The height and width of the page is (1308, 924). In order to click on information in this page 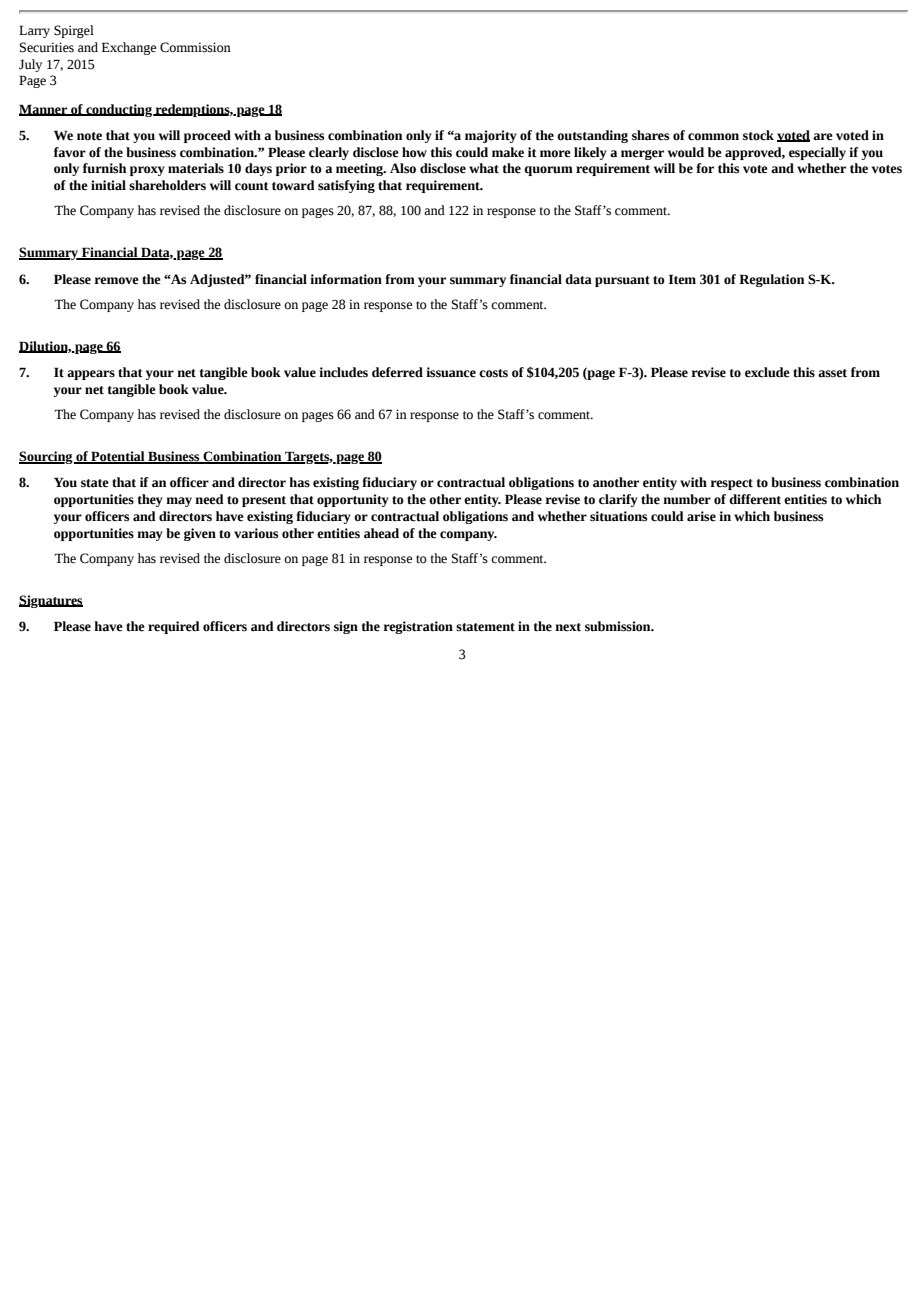, I will do `click(346, 279)`.
